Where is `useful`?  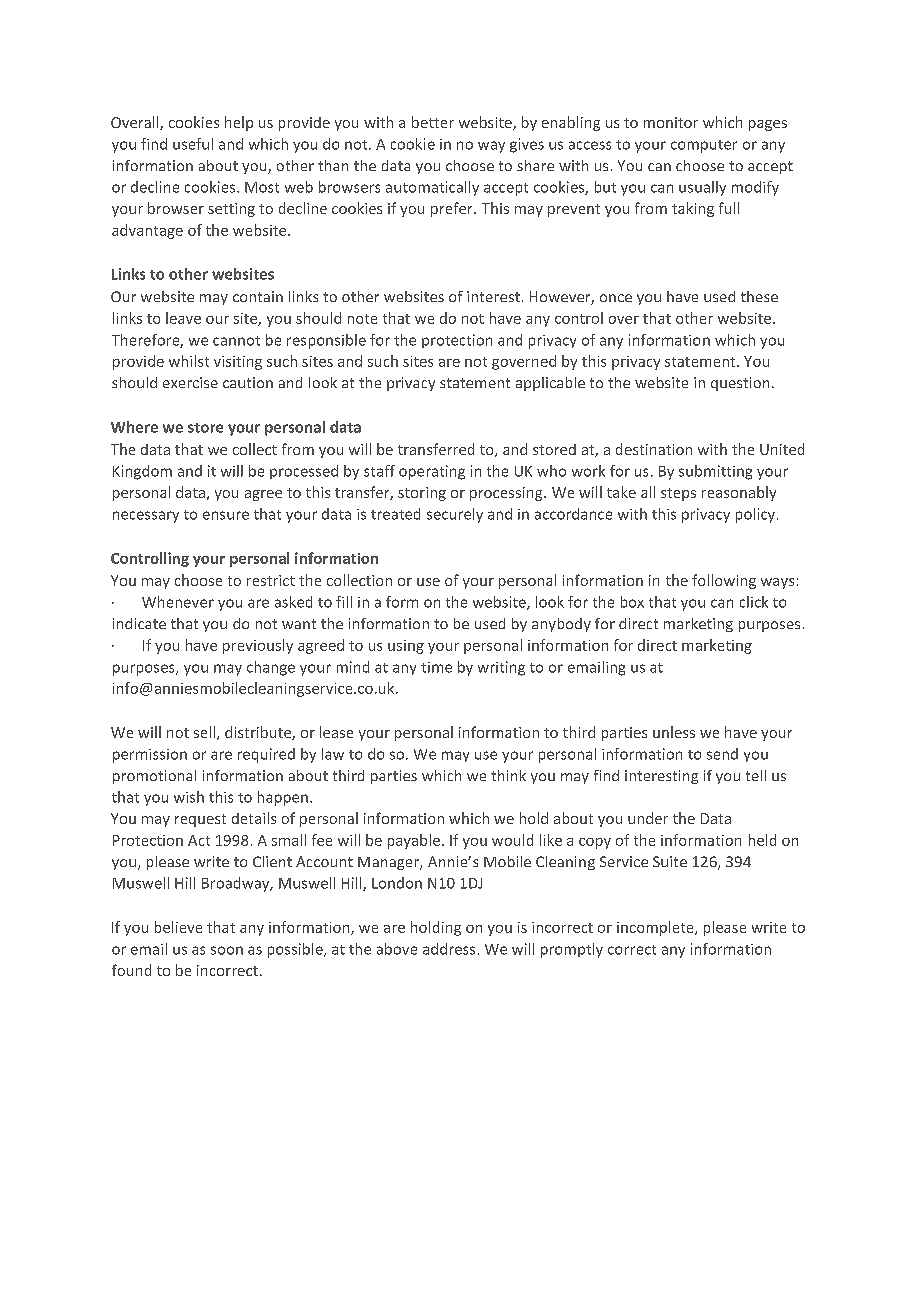
useful is located at coordinates (193, 144).
